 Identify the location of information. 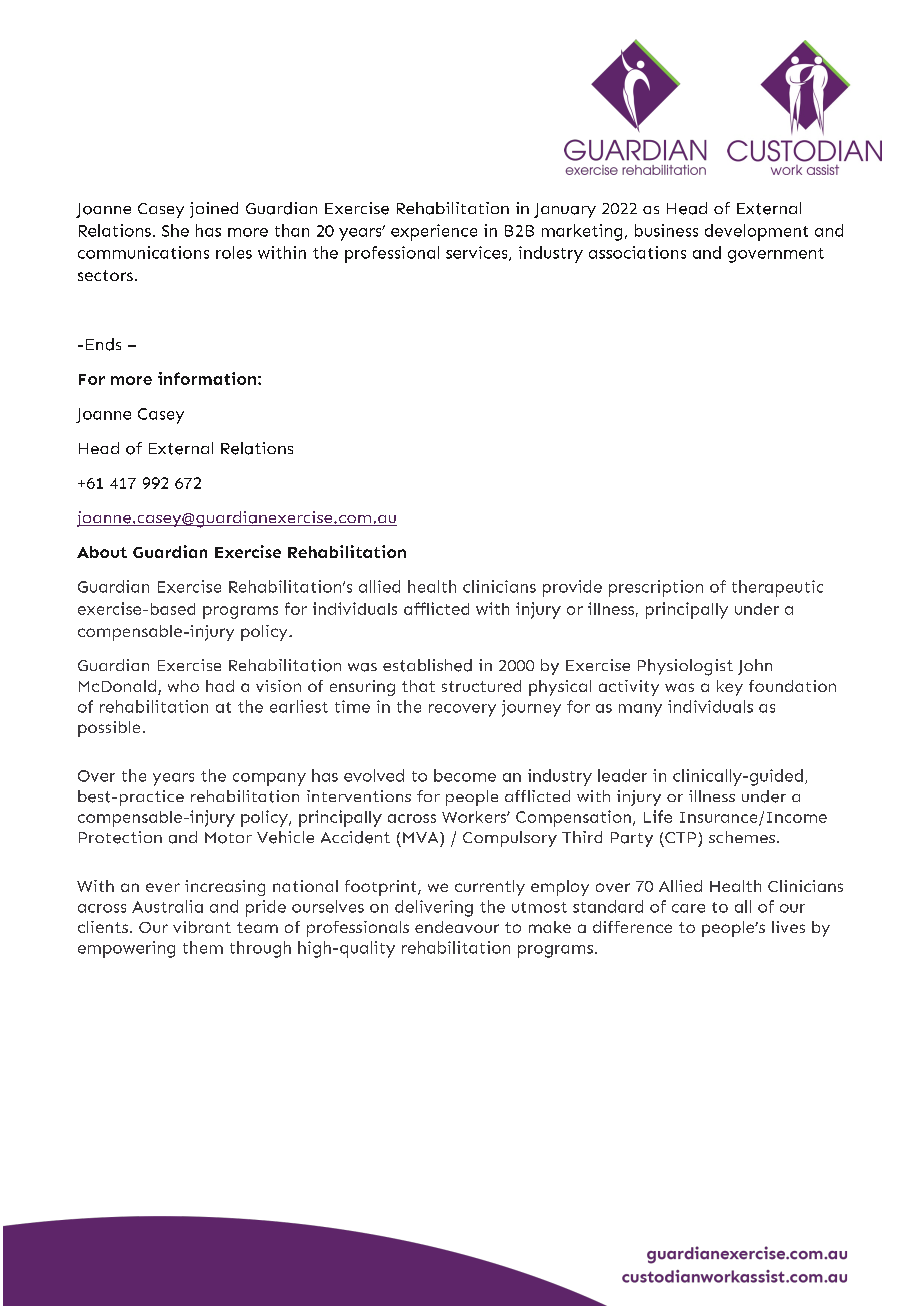
(207, 378).
